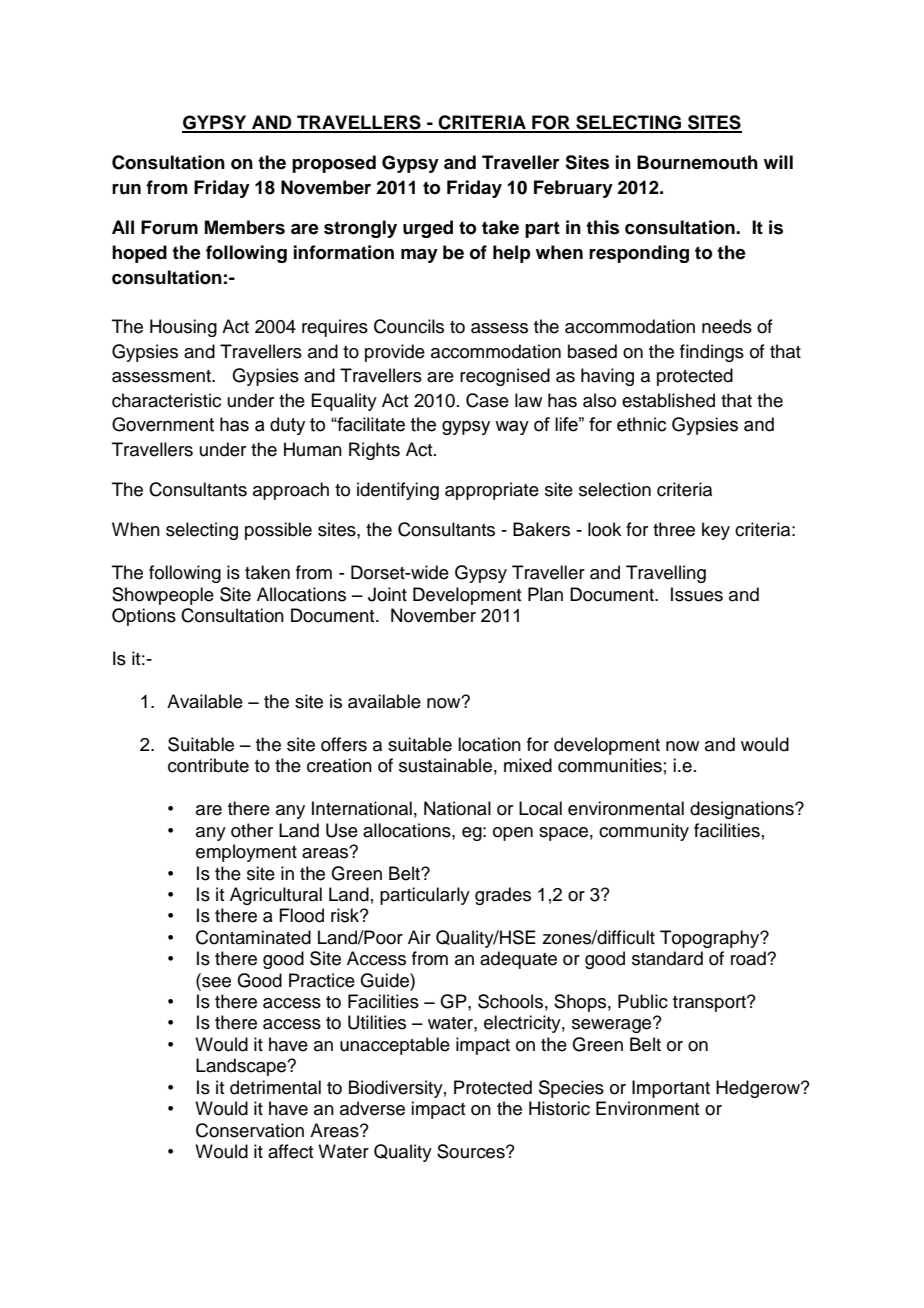 Image resolution: width=924 pixels, height=1308 pixels. I want to click on Issues, so click(697, 594).
